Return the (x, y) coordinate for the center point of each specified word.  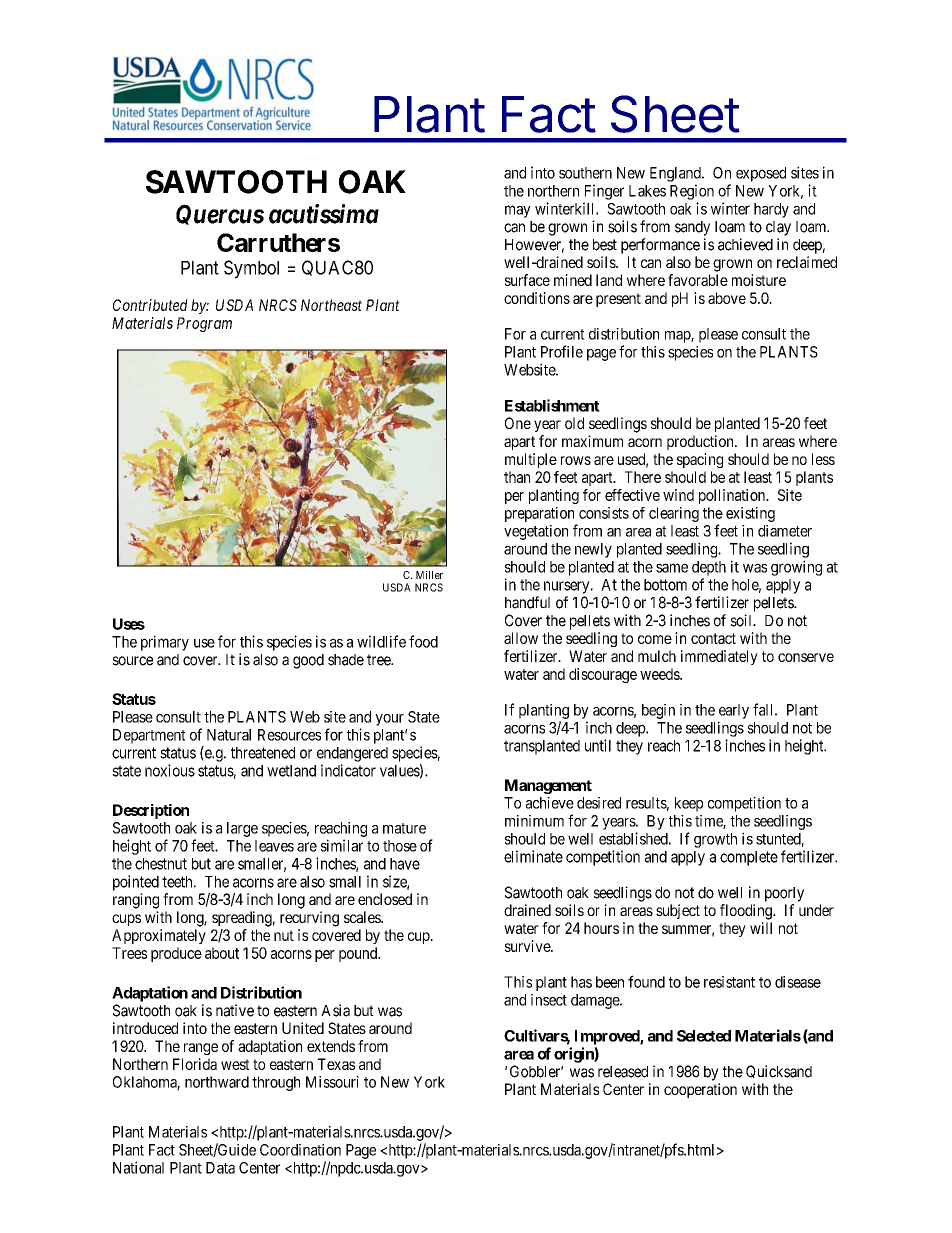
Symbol (251, 269)
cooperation (700, 1090)
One (518, 423)
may (518, 211)
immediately (719, 657)
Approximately (159, 936)
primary (165, 643)
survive (528, 946)
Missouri (332, 1082)
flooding (747, 912)
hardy (771, 210)
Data (220, 1168)
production (701, 442)
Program (204, 324)
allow (521, 638)
